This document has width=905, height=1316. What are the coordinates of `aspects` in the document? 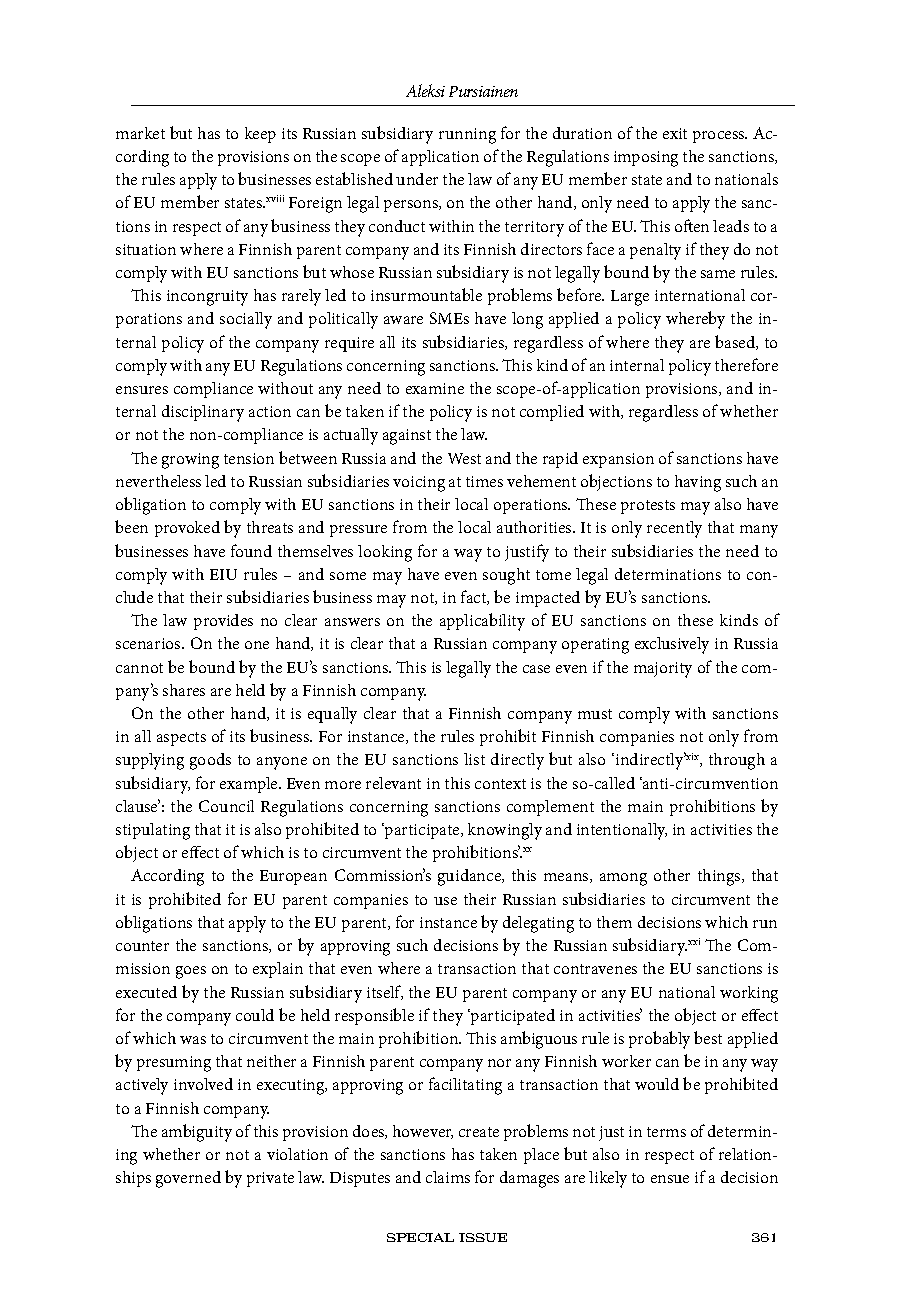 It's located at (181, 739).
